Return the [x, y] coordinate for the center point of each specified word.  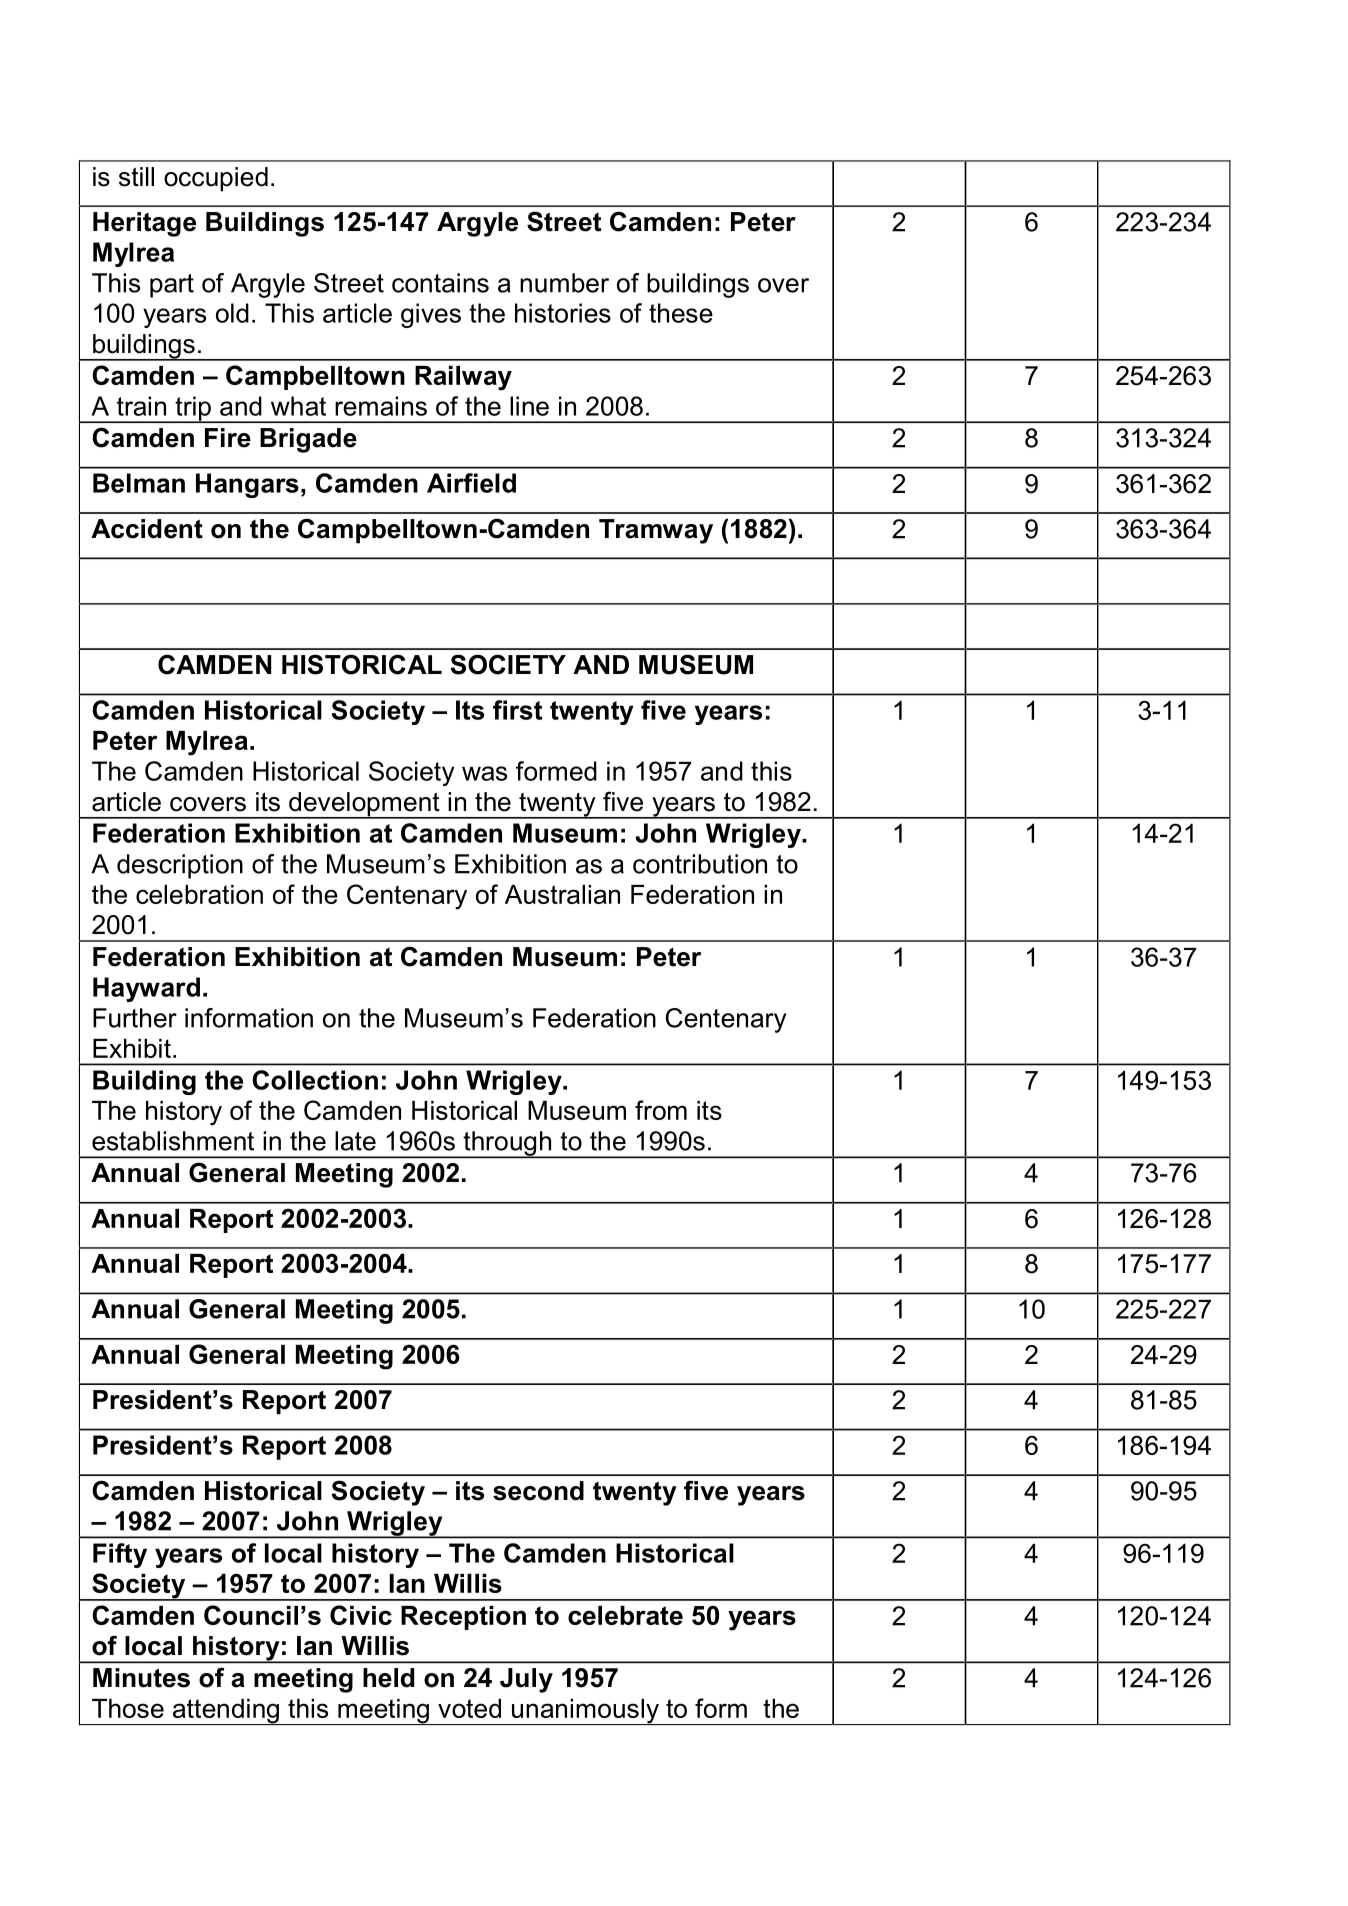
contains [440, 283]
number [564, 283]
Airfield [471, 483]
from [661, 1110]
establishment [173, 1141]
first [517, 710]
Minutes [141, 1678]
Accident [147, 529]
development [364, 805]
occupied [216, 179]
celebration [199, 894]
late [355, 1141]
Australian [562, 894]
